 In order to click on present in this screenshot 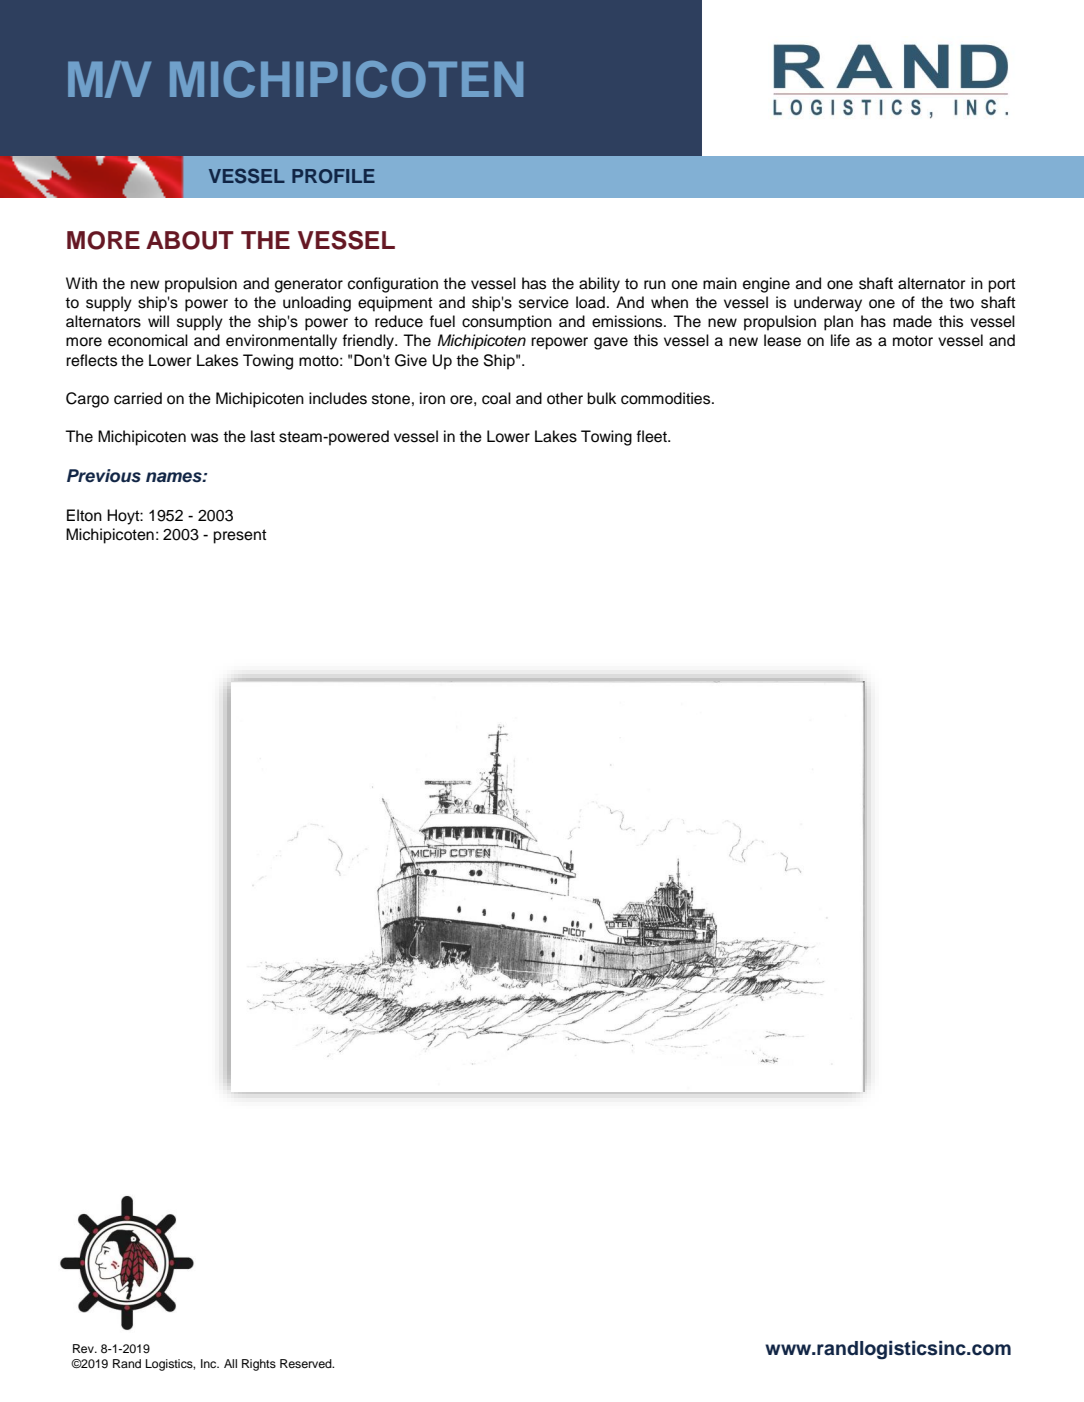, I will do `click(240, 536)`.
